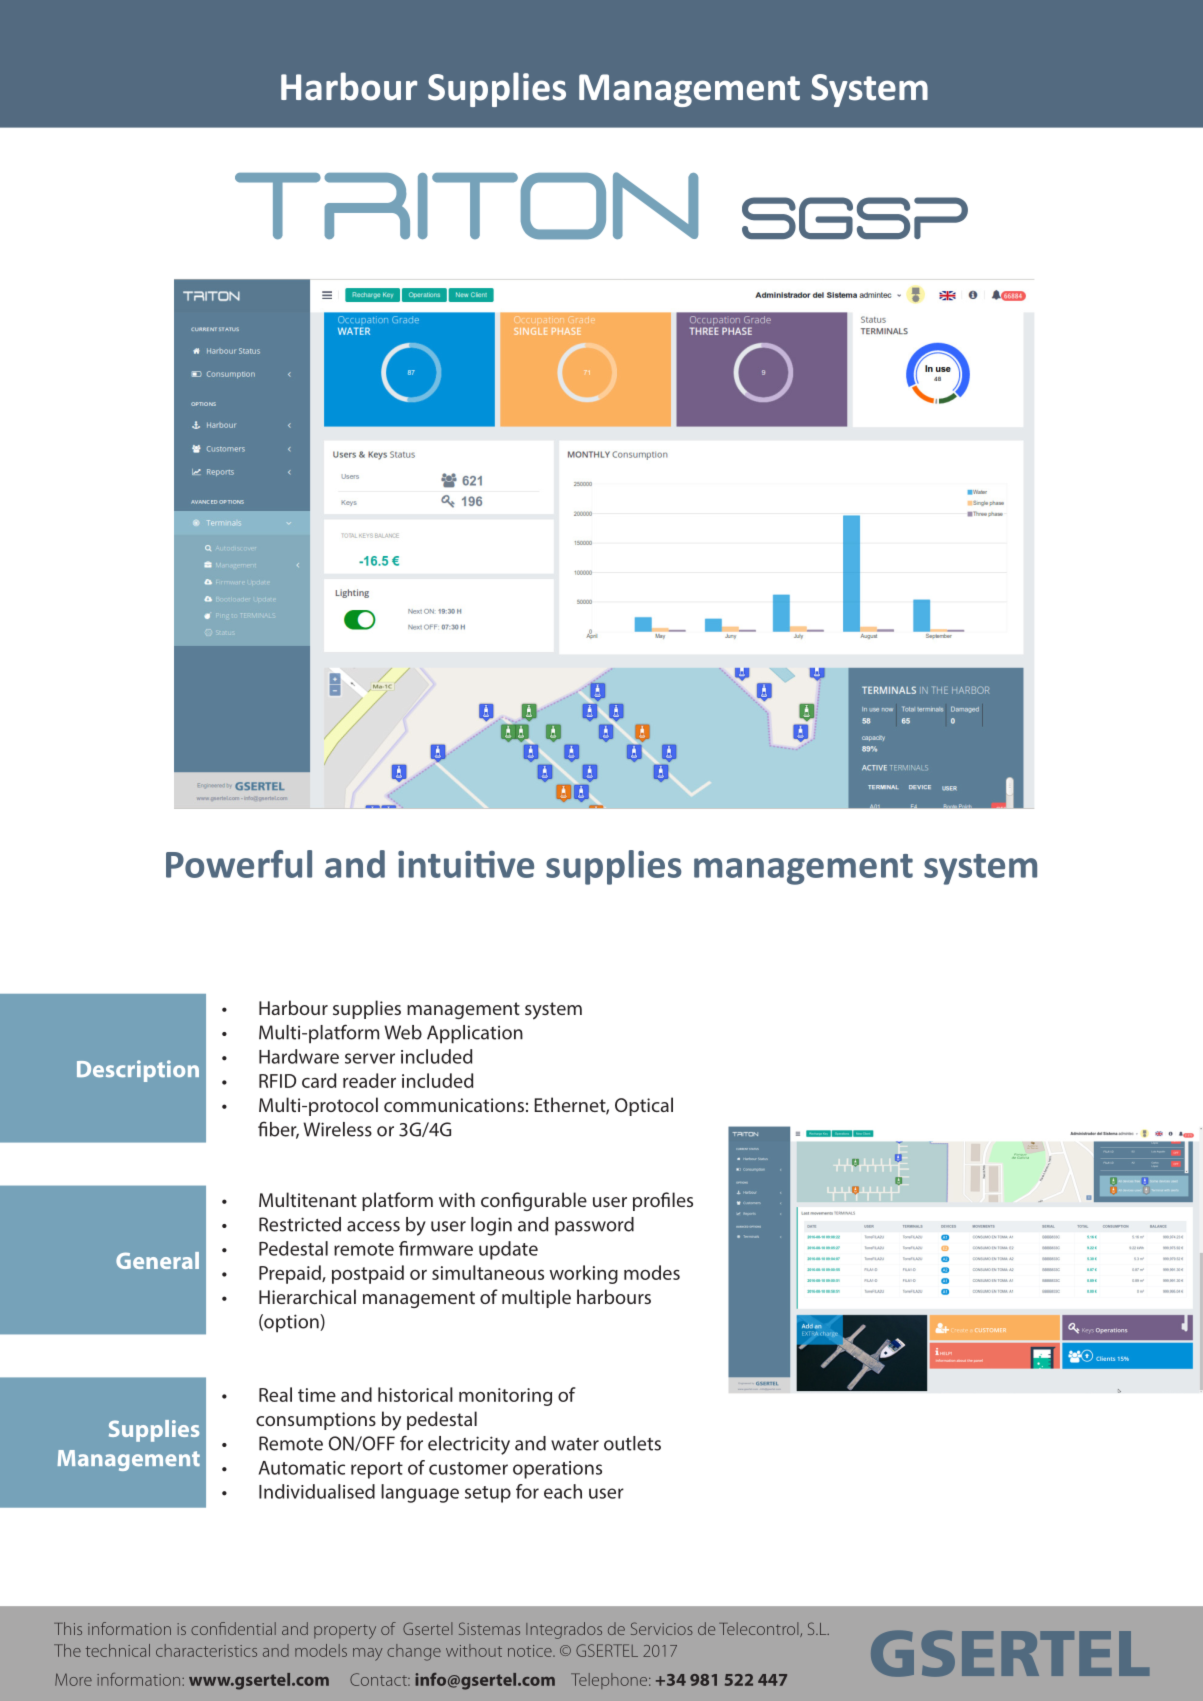 The width and height of the screenshot is (1203, 1701). Describe the element at coordinates (644, 1106) in the screenshot. I see `Optical` at that location.
